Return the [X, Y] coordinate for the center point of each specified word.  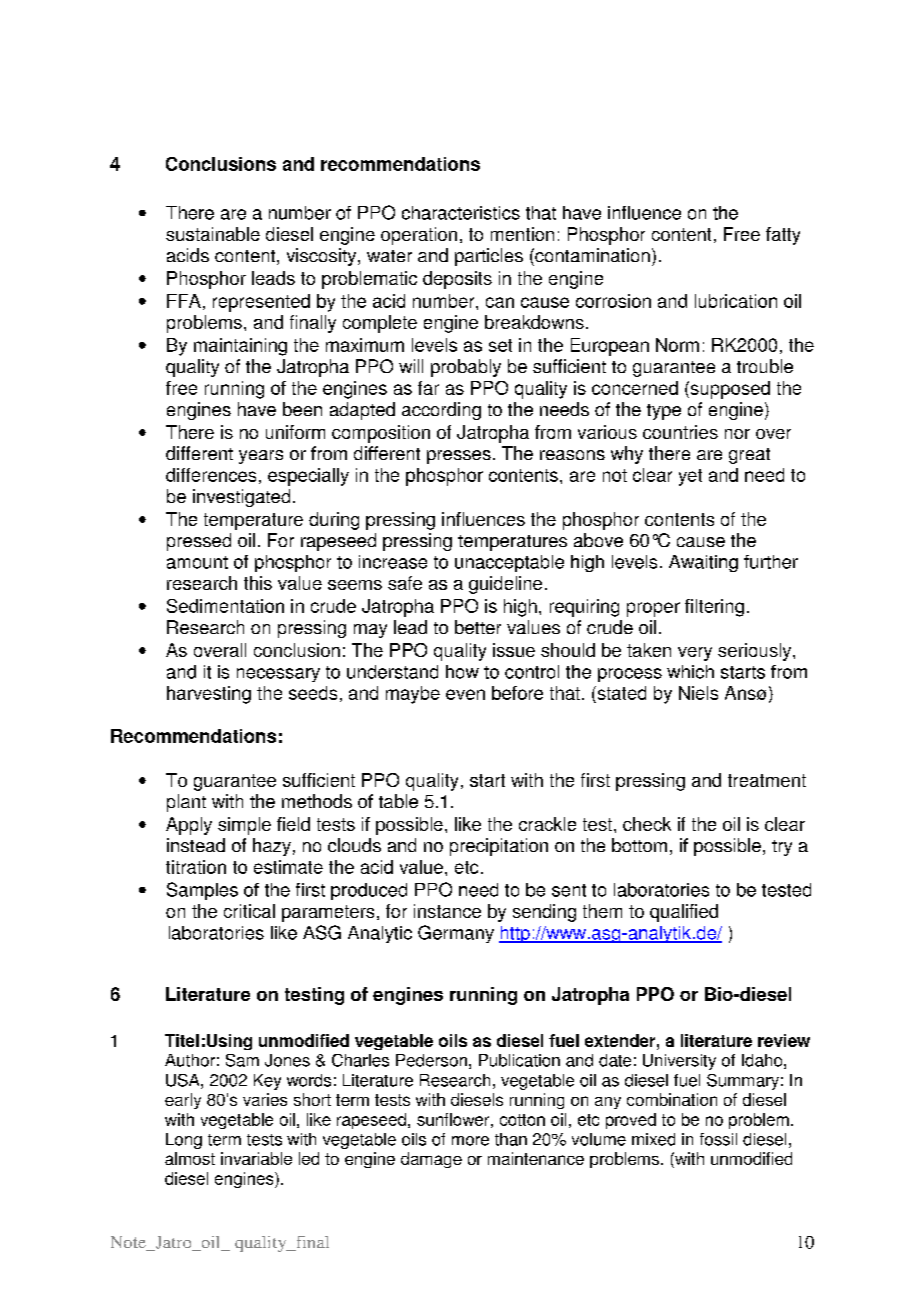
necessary [278, 675]
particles [489, 257]
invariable [256, 1158]
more [470, 1141]
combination [672, 1099]
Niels [698, 693]
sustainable [213, 234]
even [465, 694]
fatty [783, 236]
